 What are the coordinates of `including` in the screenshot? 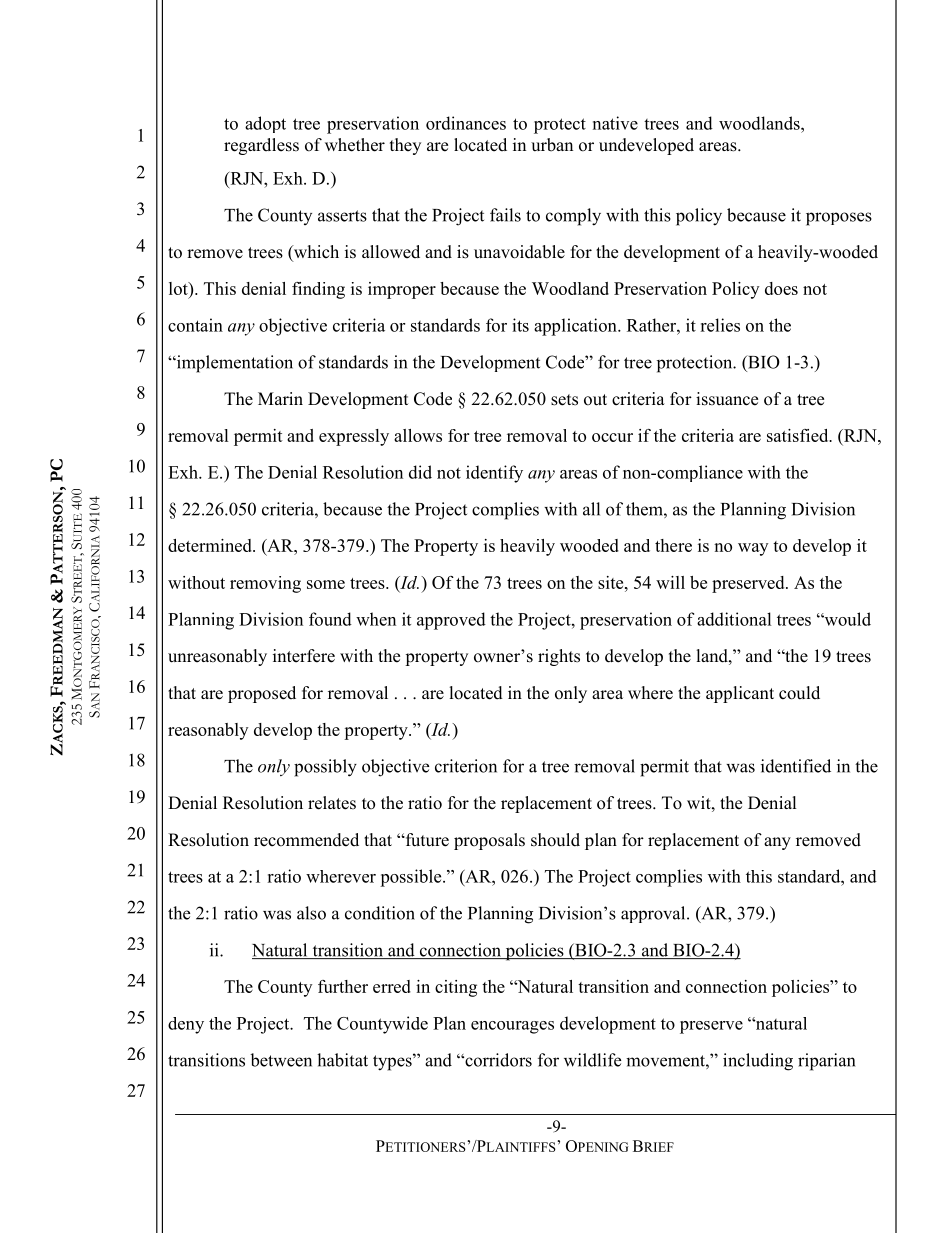 It's located at (758, 1062).
